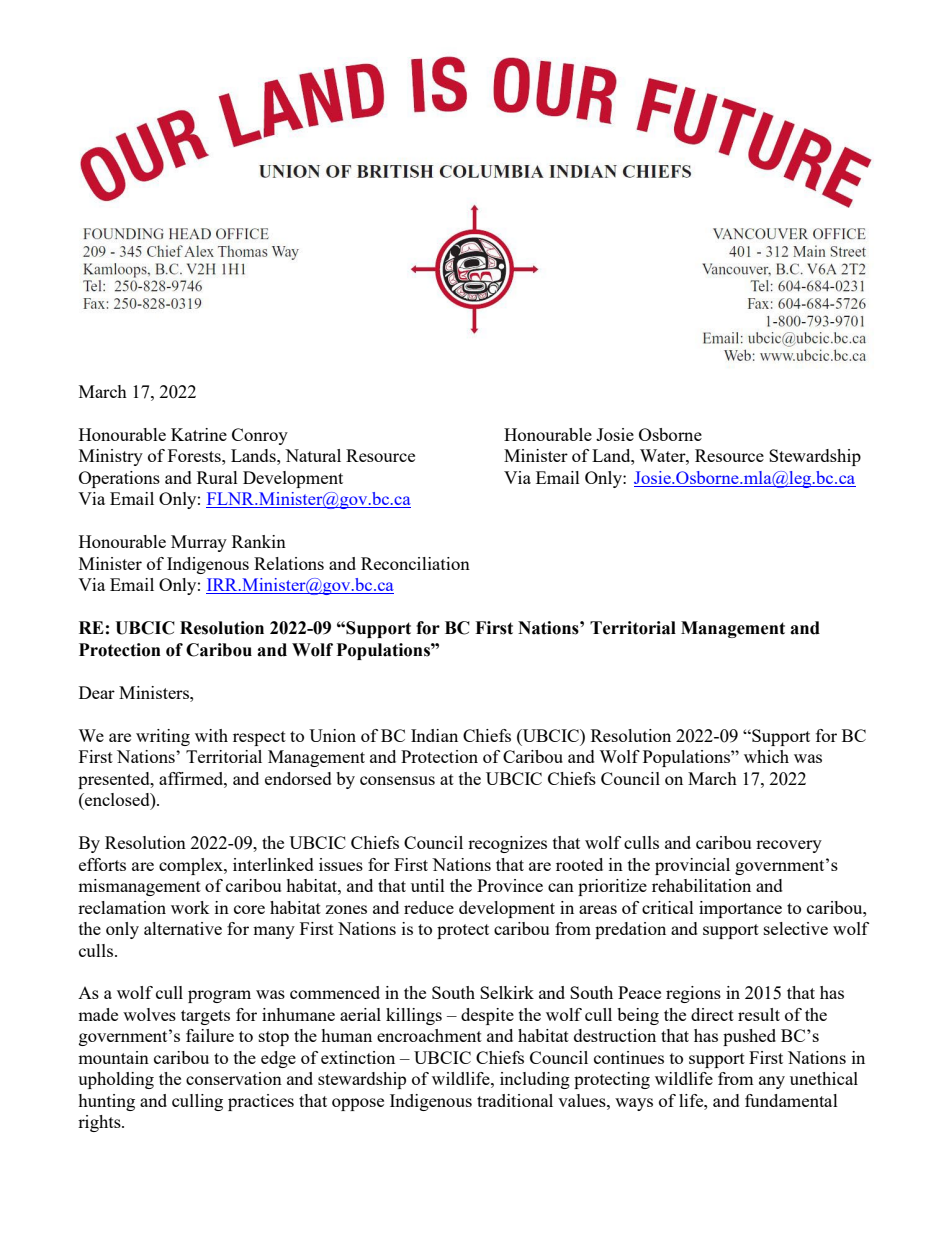  I want to click on Reconciliation, so click(415, 563).
